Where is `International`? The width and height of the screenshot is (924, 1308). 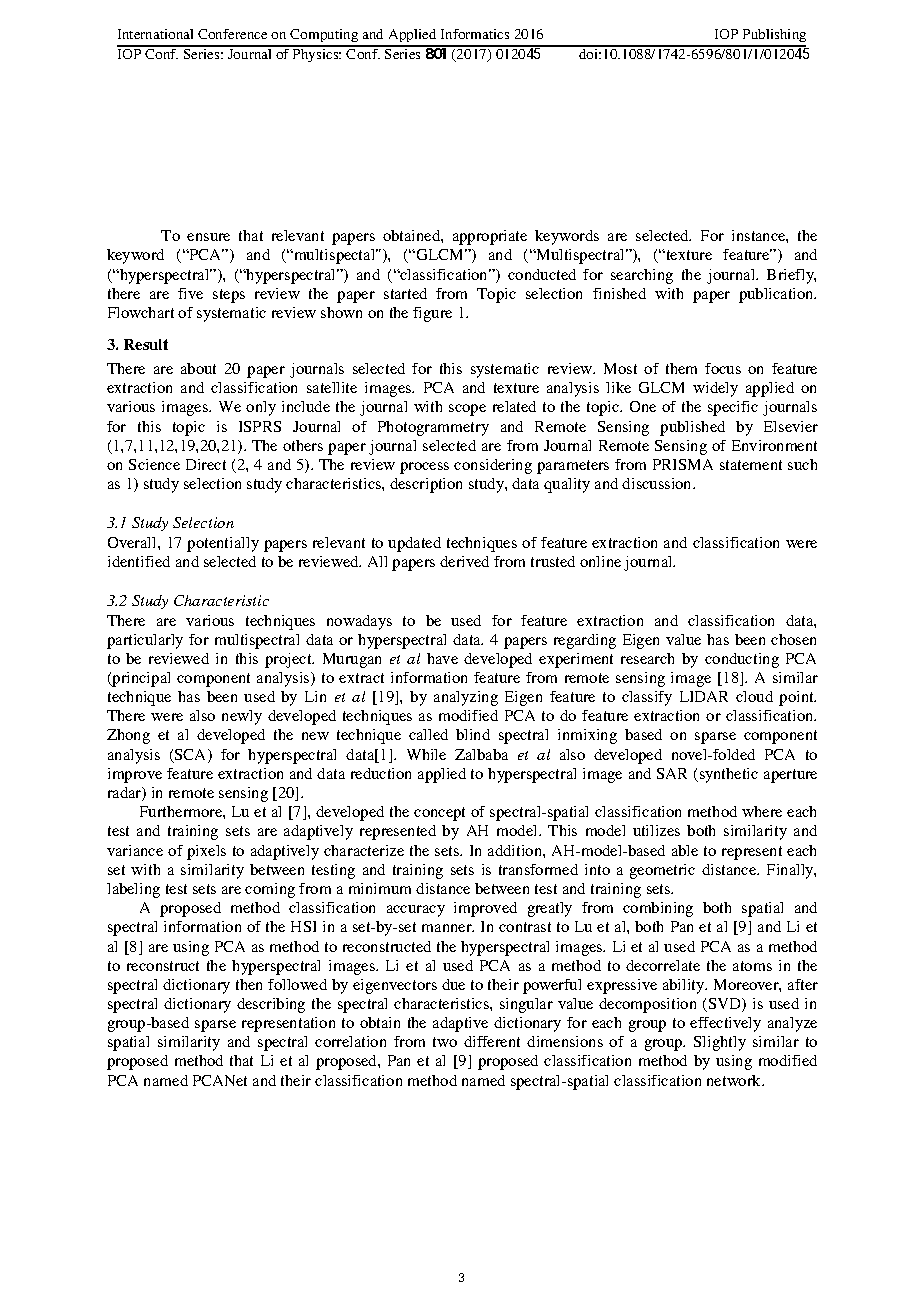
International is located at coordinates (155, 34).
